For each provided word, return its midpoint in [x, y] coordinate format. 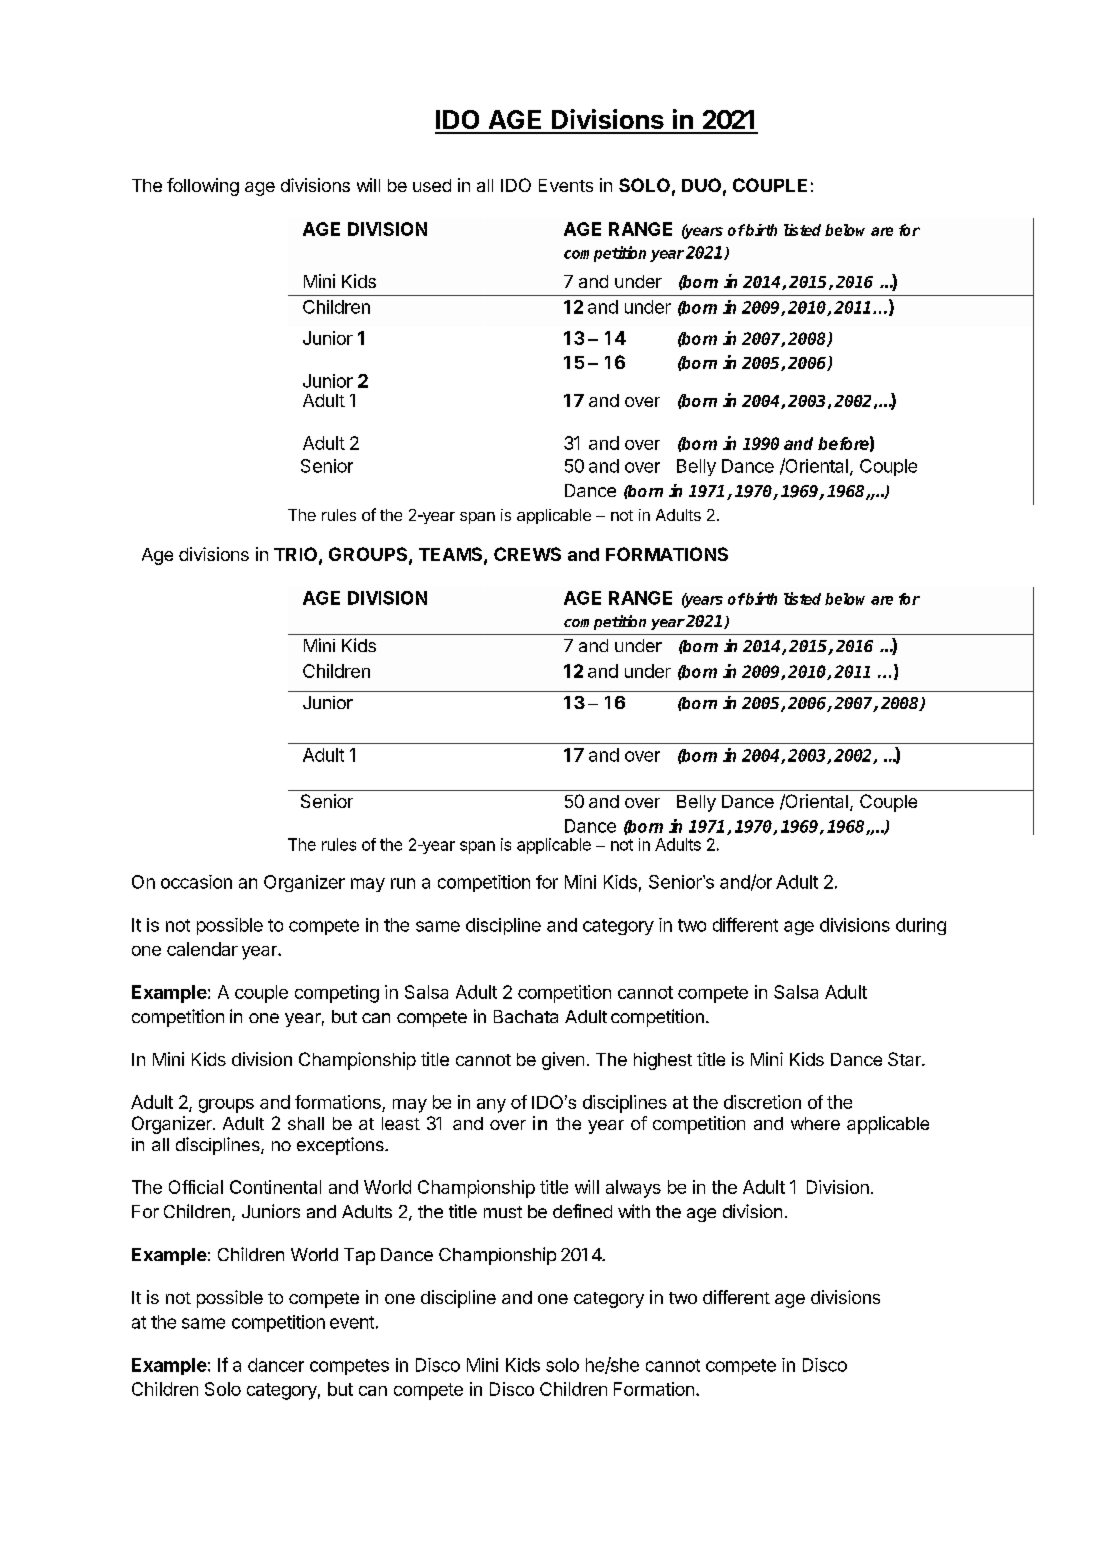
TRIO [295, 554]
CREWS [527, 554]
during [921, 926]
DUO [701, 185]
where [815, 1123]
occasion [196, 882]
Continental [275, 1187]
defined [582, 1211]
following [203, 187]
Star [905, 1059]
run [403, 883]
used [432, 185]
